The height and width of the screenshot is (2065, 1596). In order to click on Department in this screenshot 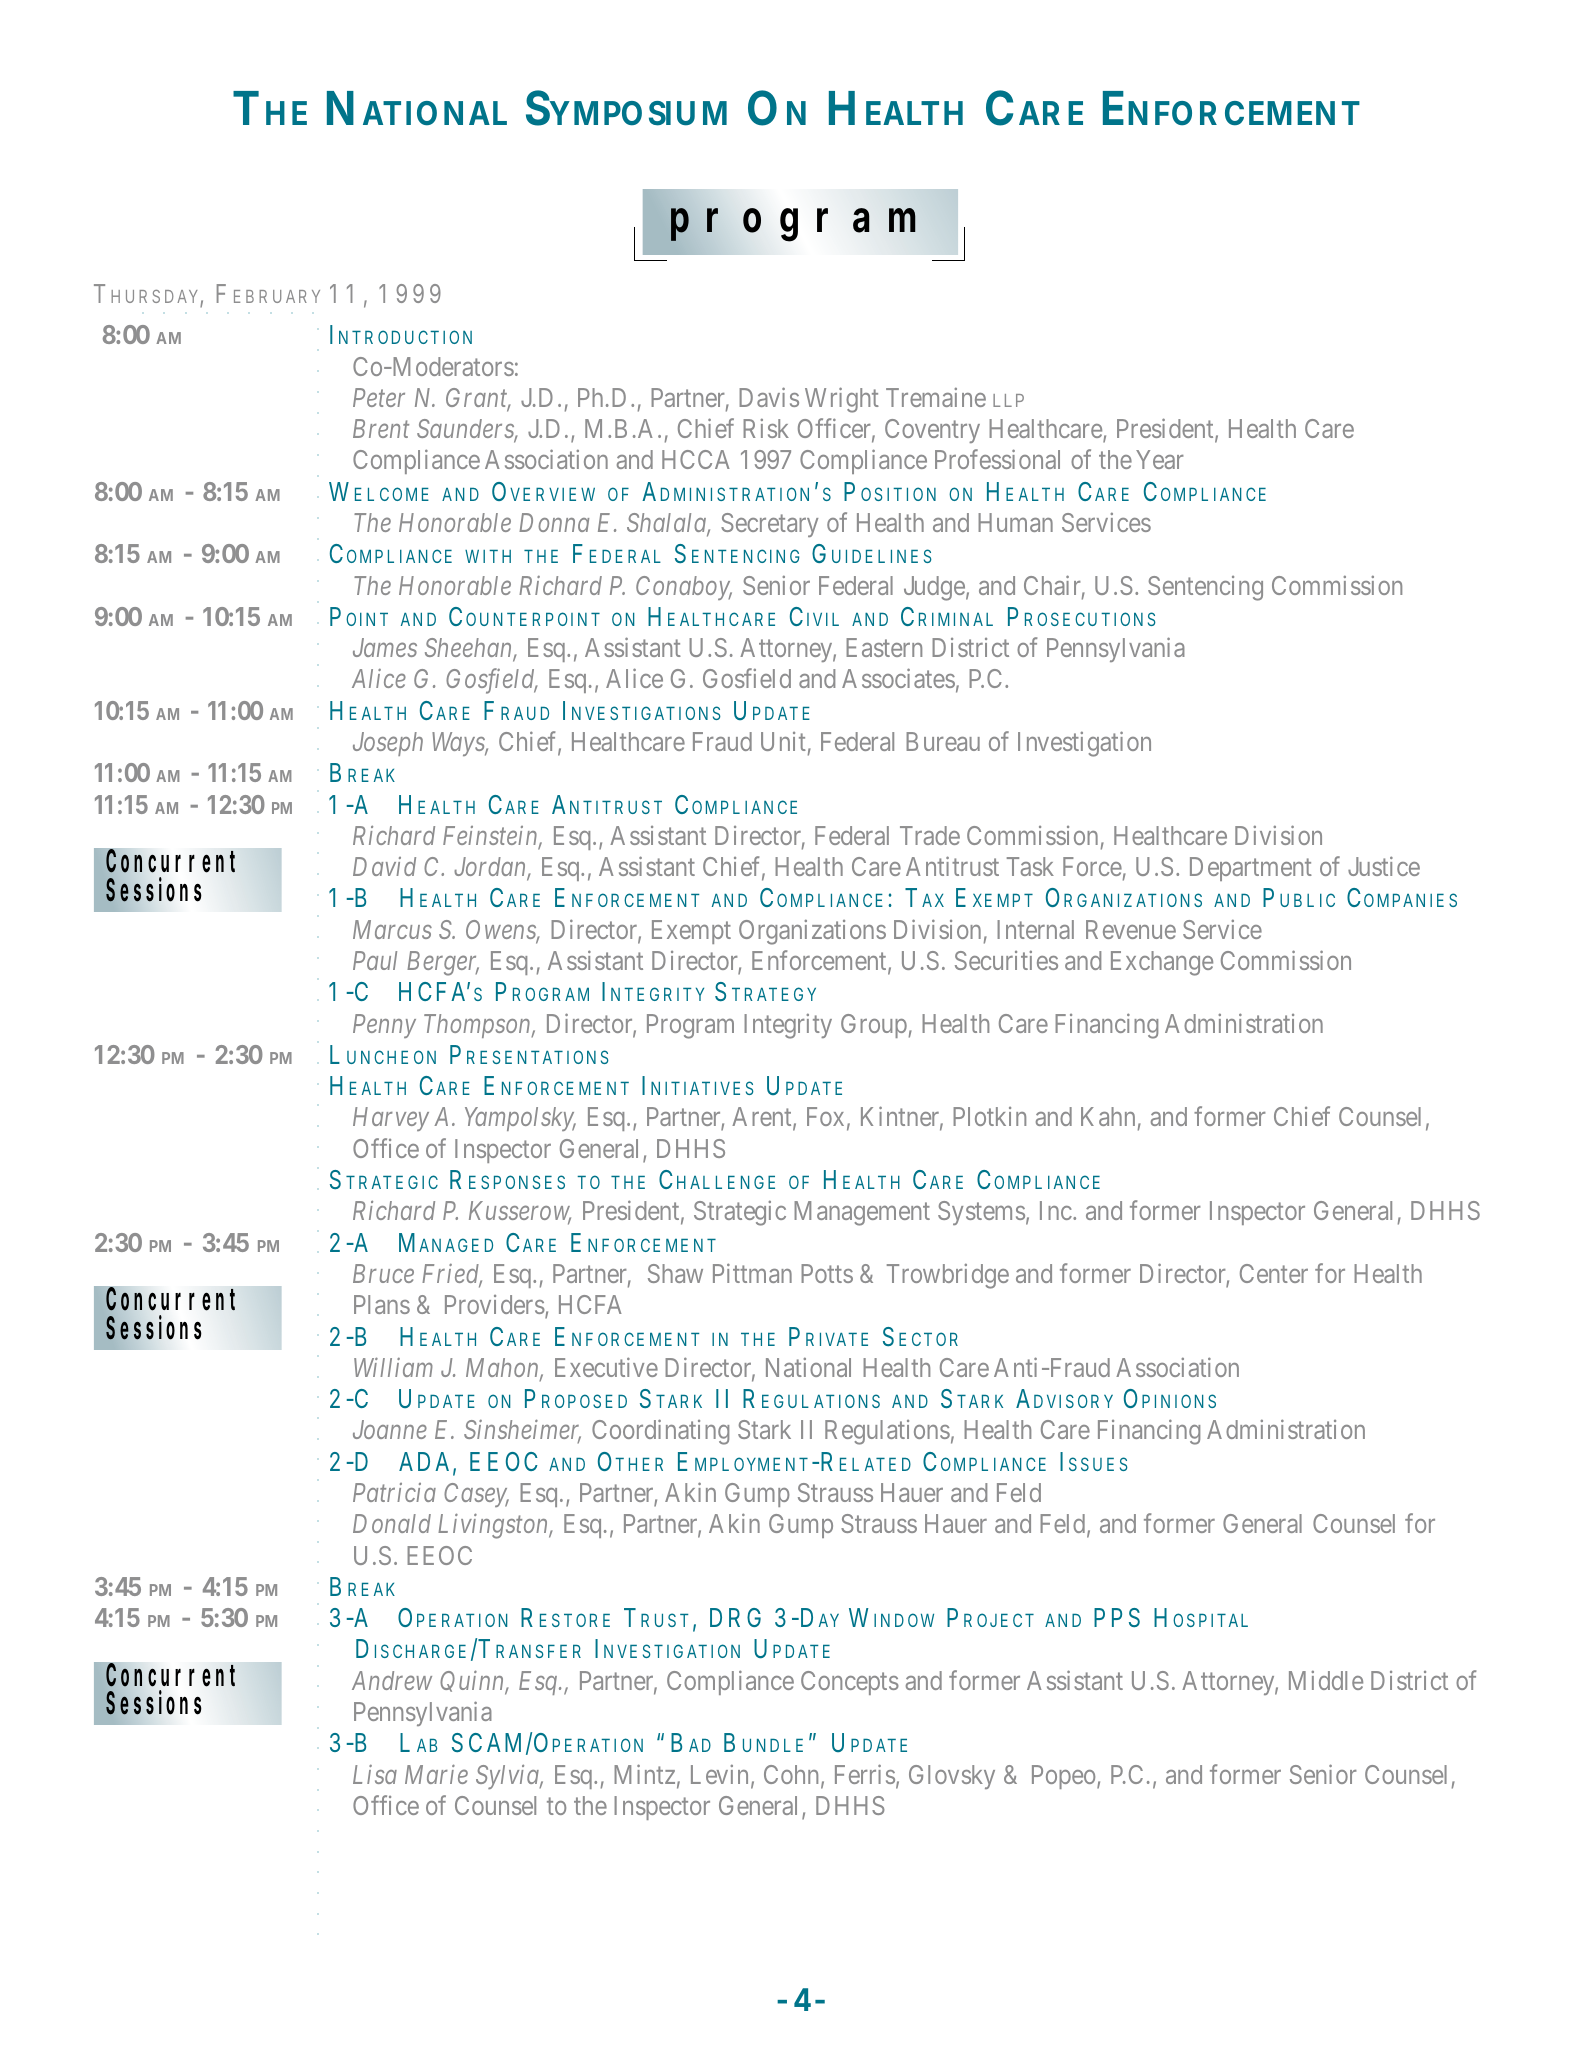, I will do `click(1251, 869)`.
